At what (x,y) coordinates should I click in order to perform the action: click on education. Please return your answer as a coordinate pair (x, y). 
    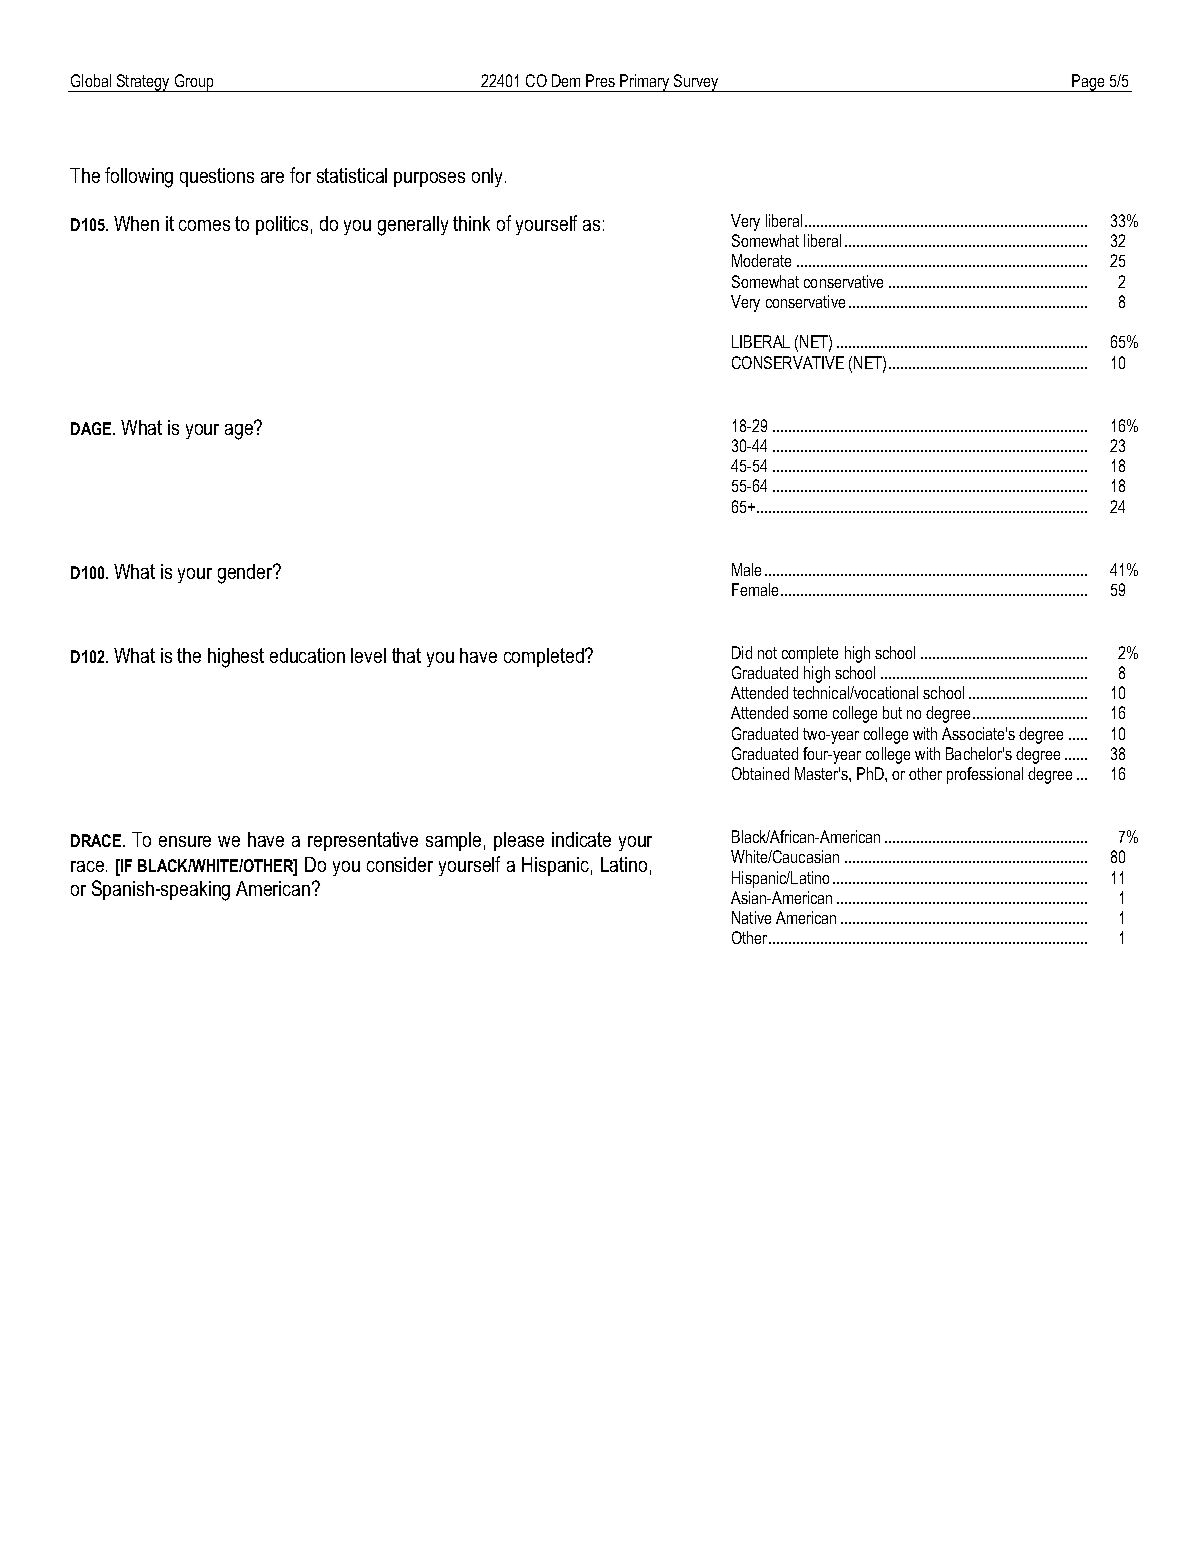
    Looking at the image, I should click on (307, 655).
